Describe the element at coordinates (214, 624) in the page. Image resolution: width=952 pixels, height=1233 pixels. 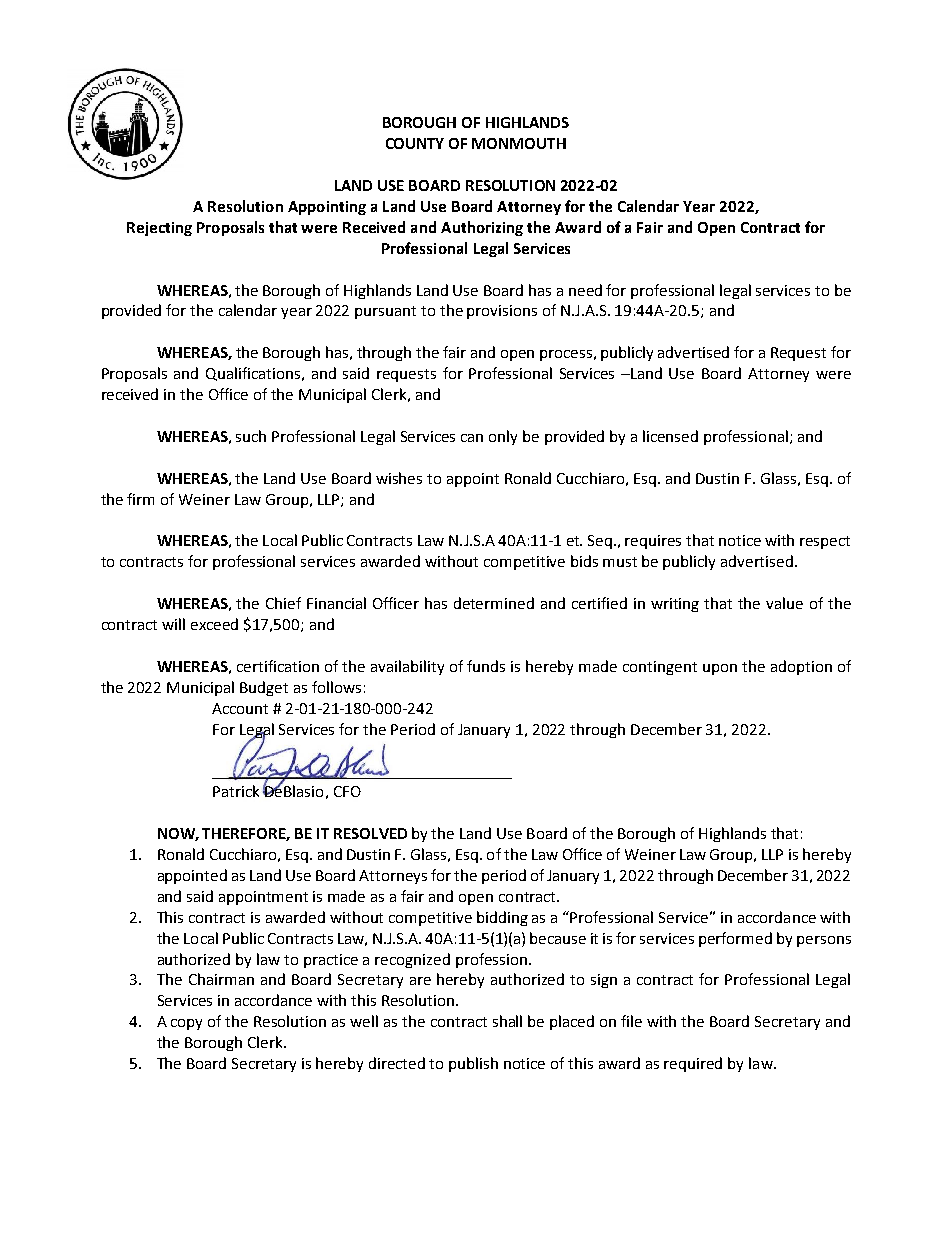
I see `exceed` at that location.
